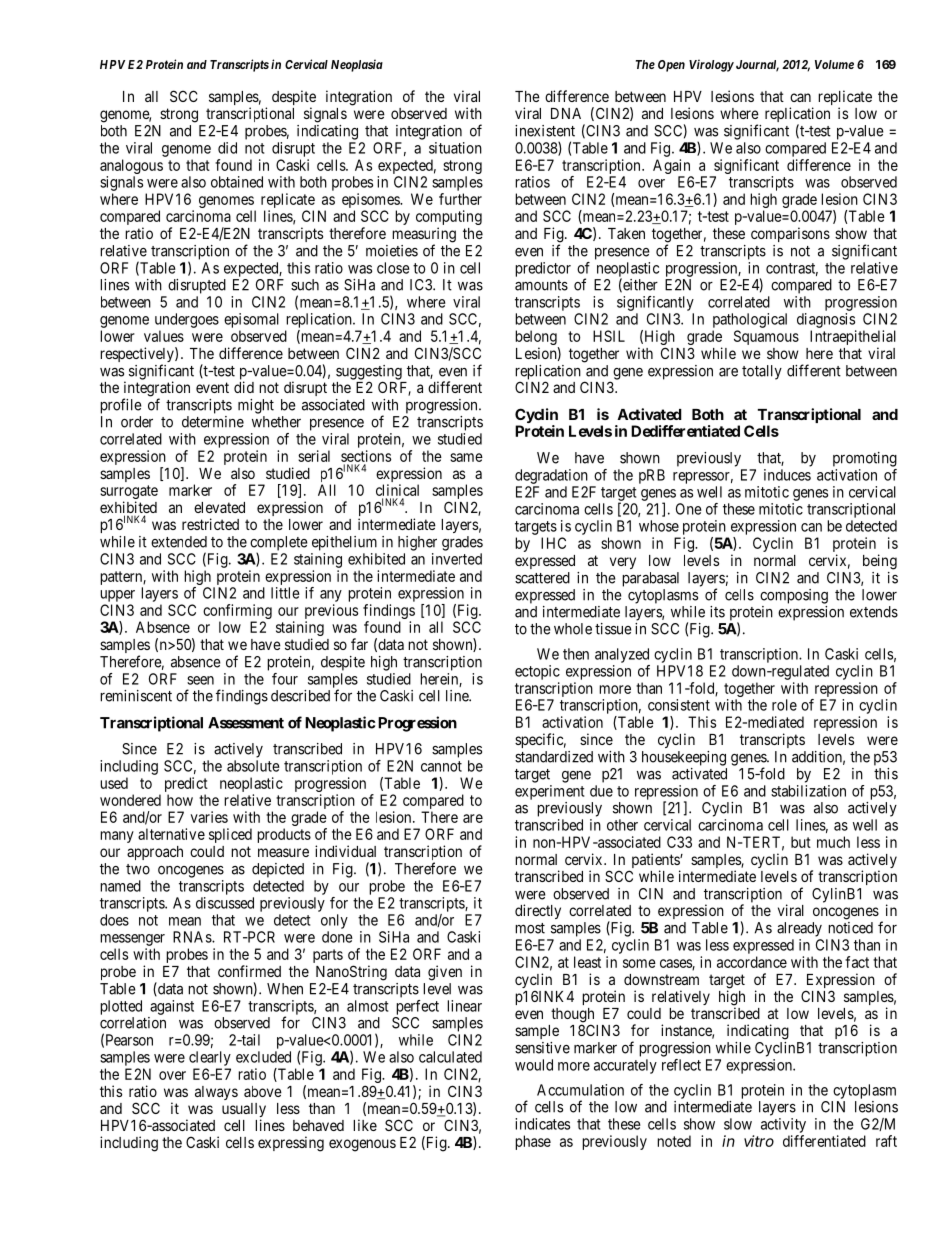 The image size is (952, 1233). What do you see at coordinates (131, 166) in the screenshot?
I see `analogous` at bounding box center [131, 166].
